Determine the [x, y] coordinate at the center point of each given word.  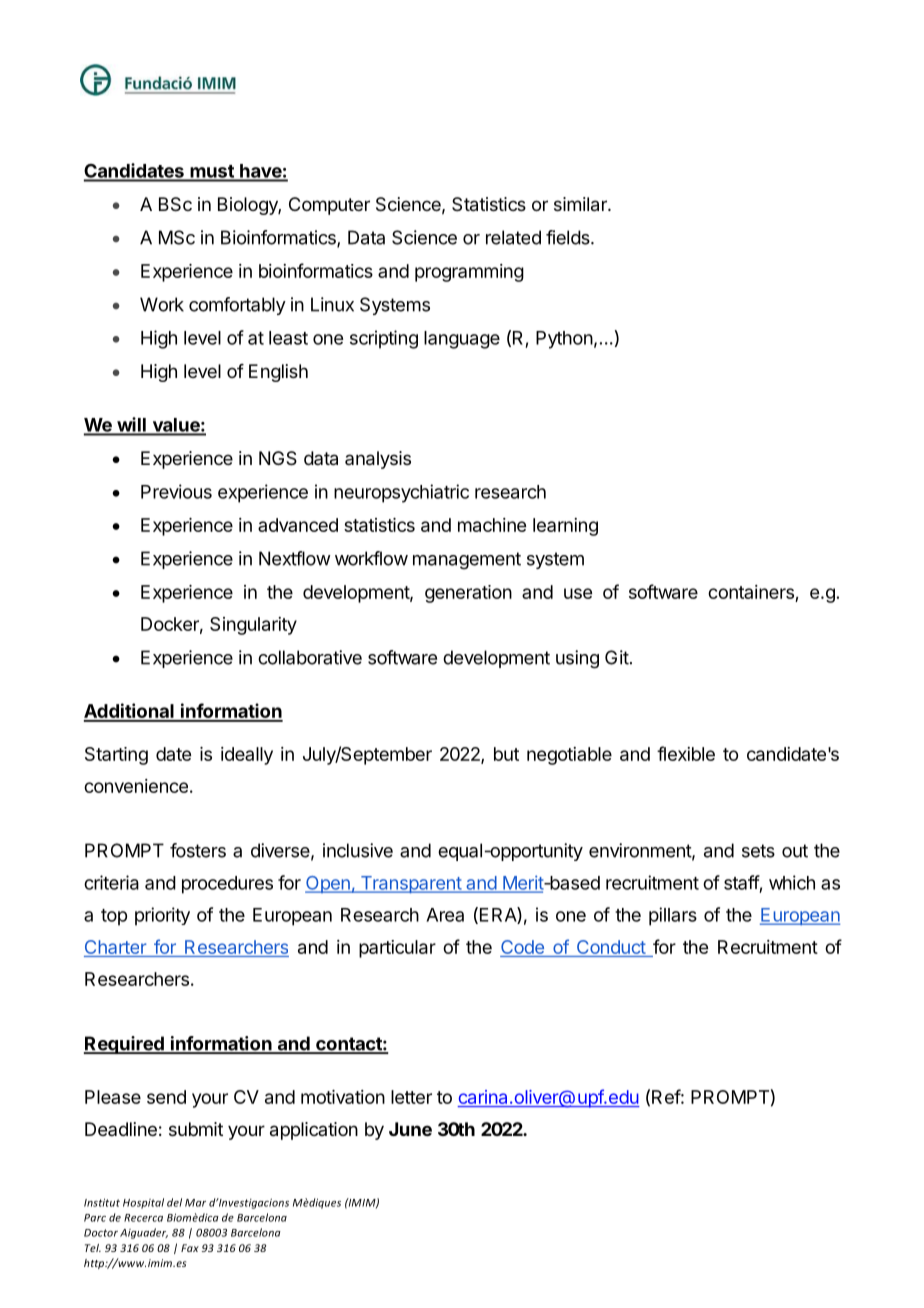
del [174, 1202]
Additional [130, 712]
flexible [686, 753]
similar [581, 204]
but [506, 754]
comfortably [237, 306]
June [410, 1129]
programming [469, 273]
